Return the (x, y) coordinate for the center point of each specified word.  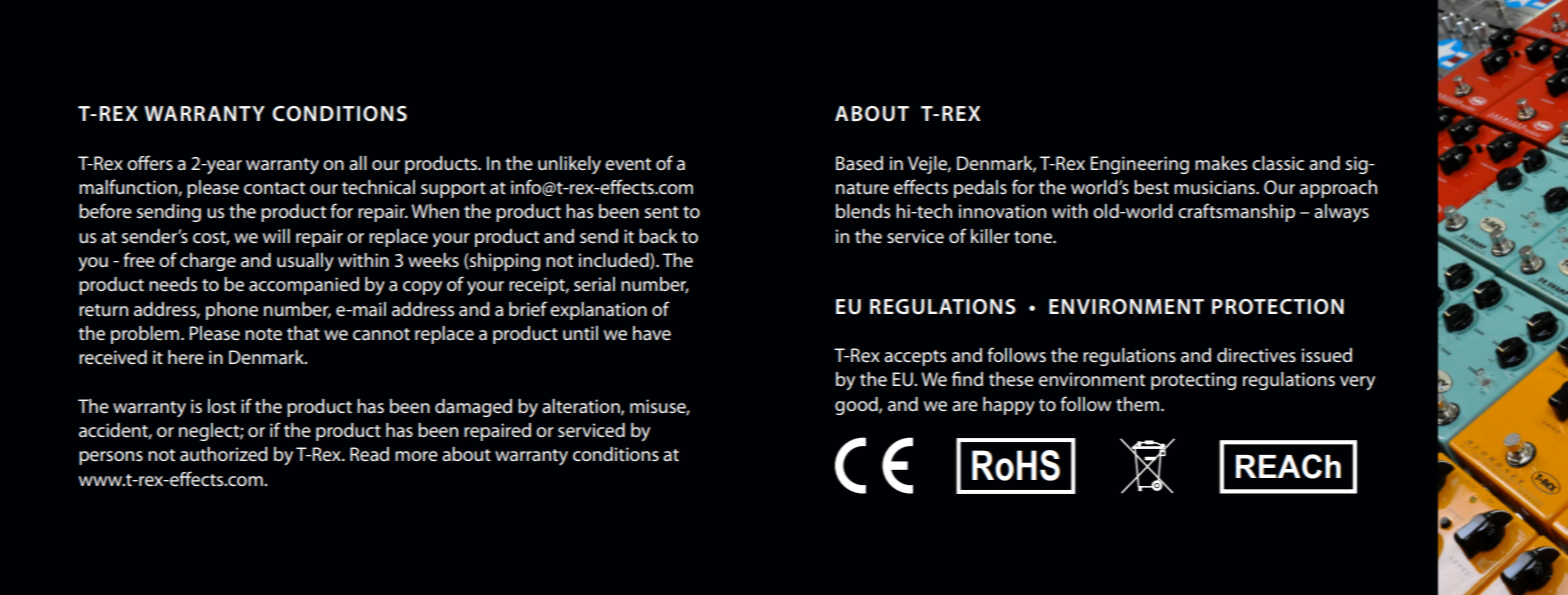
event (628, 164)
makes (1221, 163)
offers (150, 163)
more (416, 456)
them (1137, 404)
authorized (224, 454)
